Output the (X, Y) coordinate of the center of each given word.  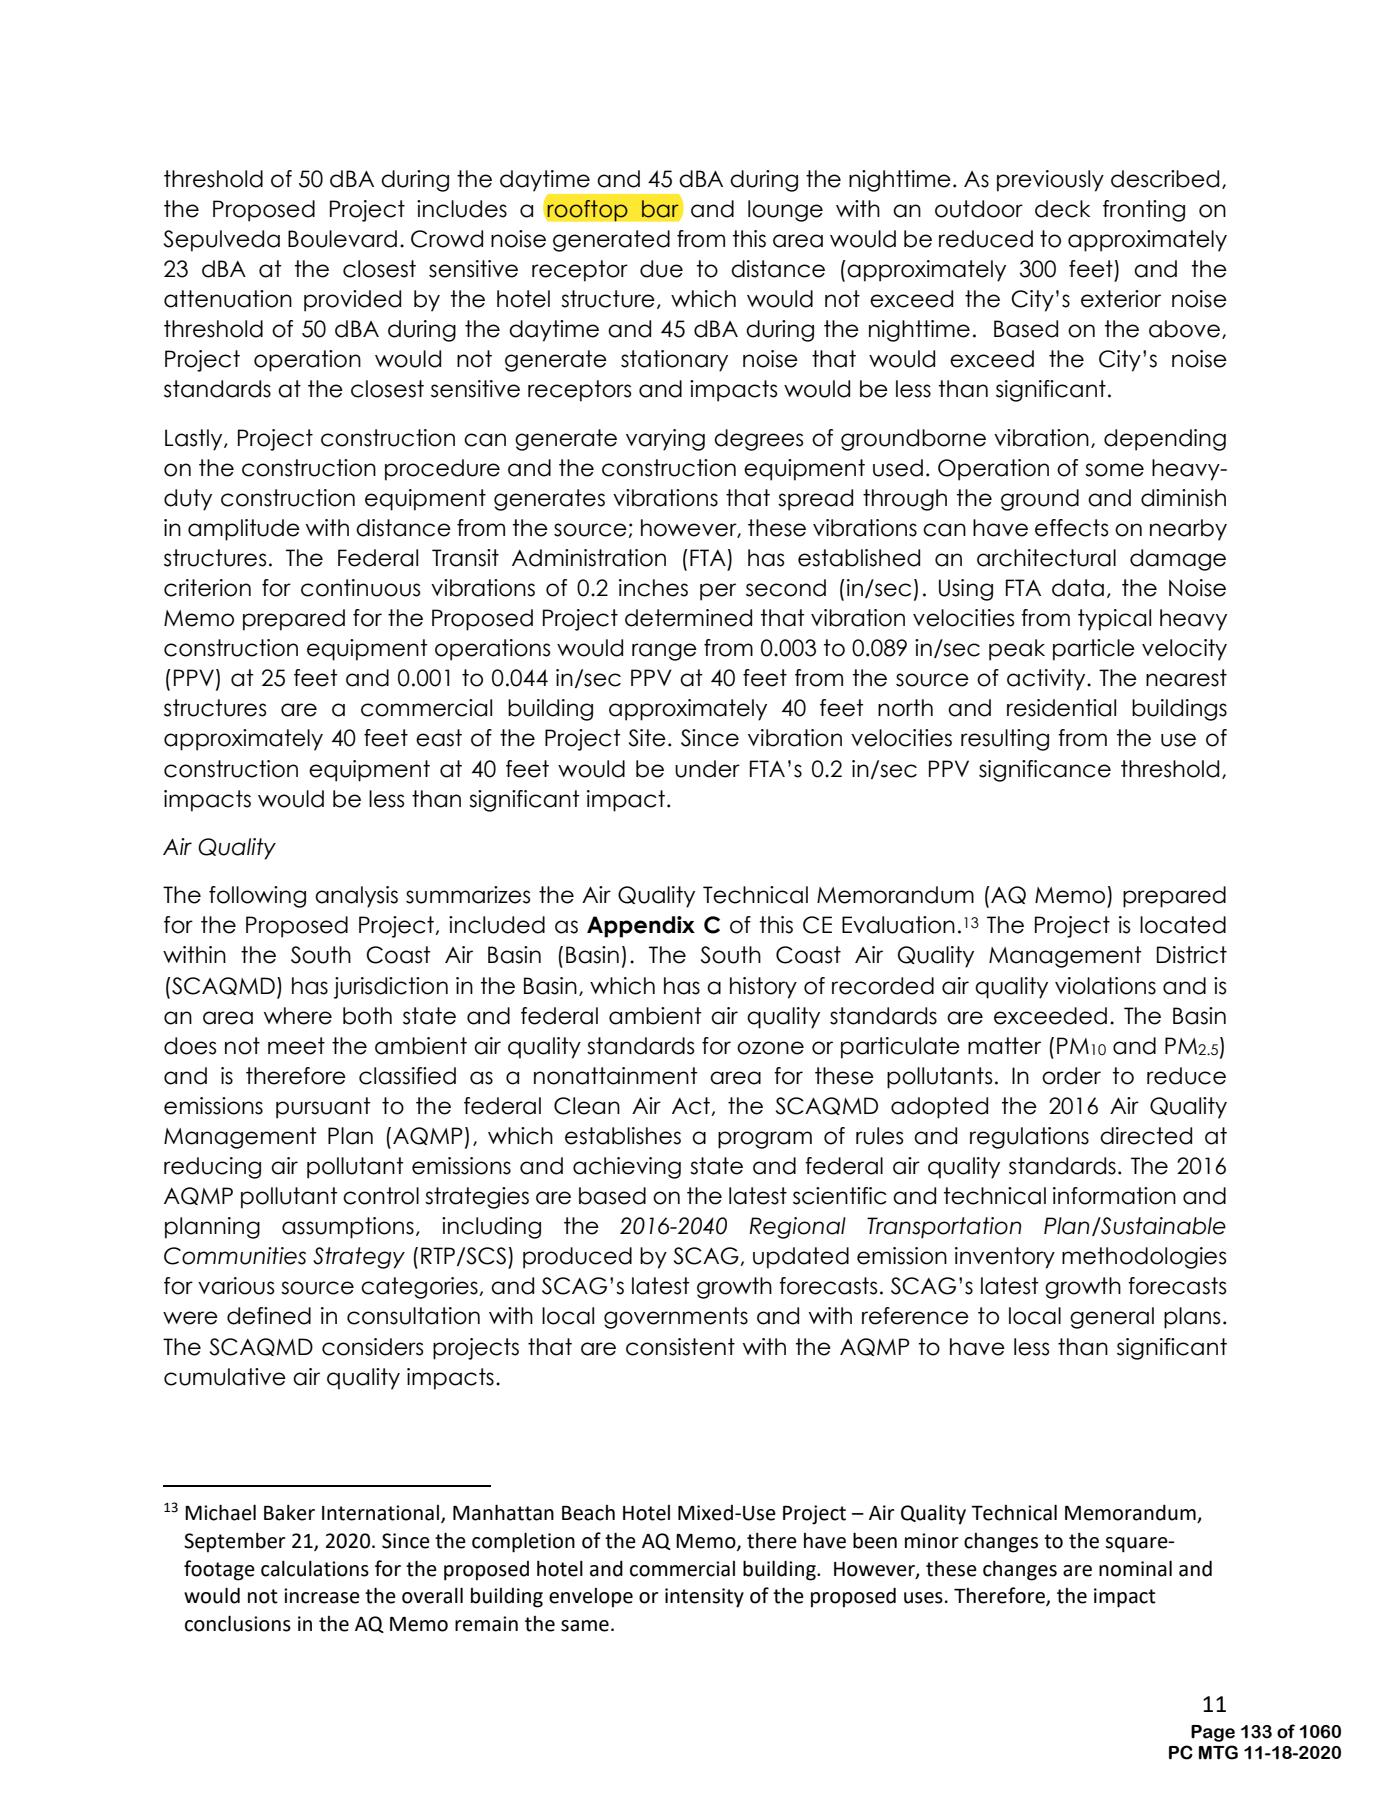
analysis (356, 897)
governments (676, 1318)
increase (322, 1596)
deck (1062, 209)
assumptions (348, 1228)
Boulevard (342, 239)
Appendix (641, 927)
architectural (1046, 558)
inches (653, 588)
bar (660, 209)
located (1183, 925)
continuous (360, 588)
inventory (1005, 1258)
